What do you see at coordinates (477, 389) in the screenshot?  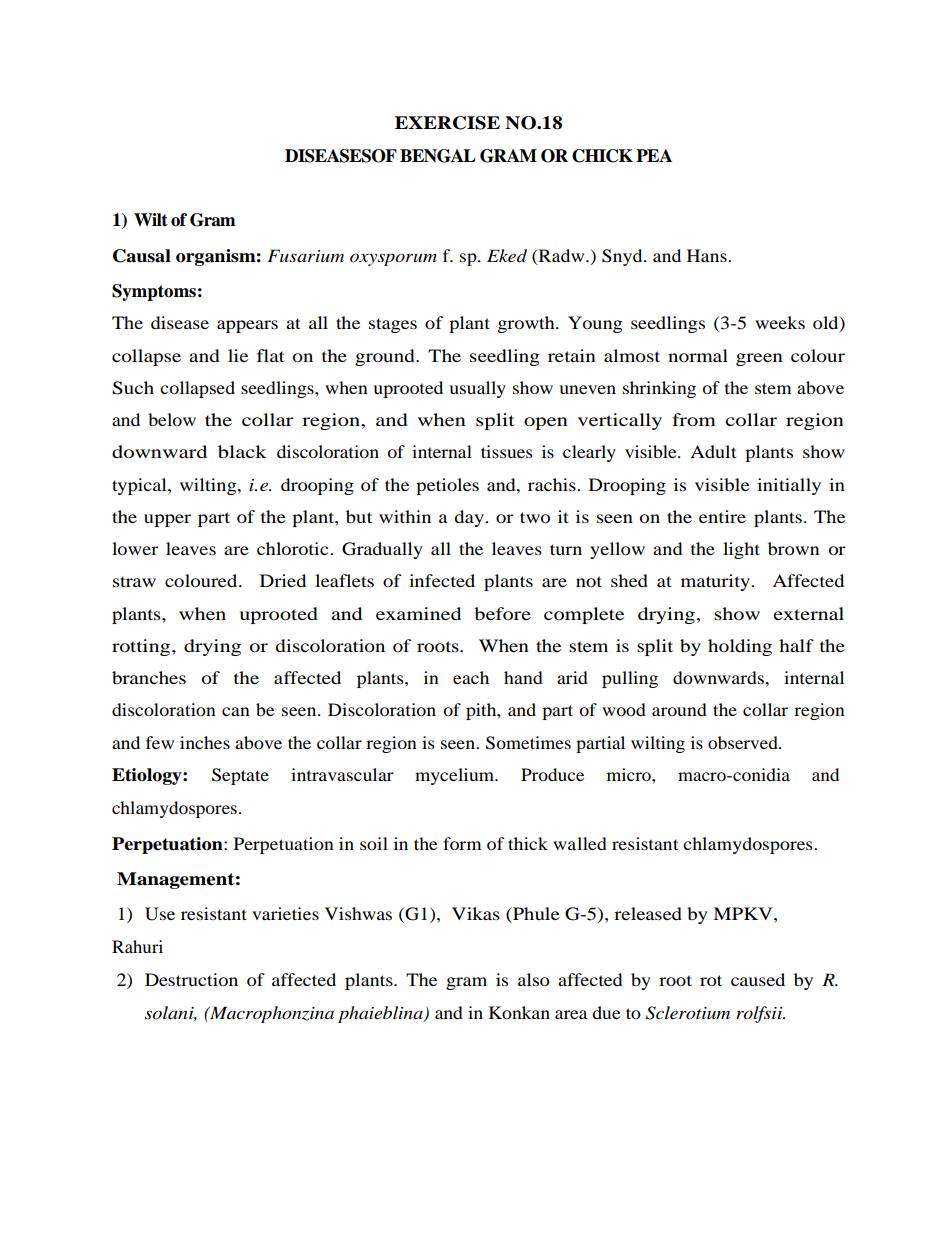 I see `usually` at bounding box center [477, 389].
